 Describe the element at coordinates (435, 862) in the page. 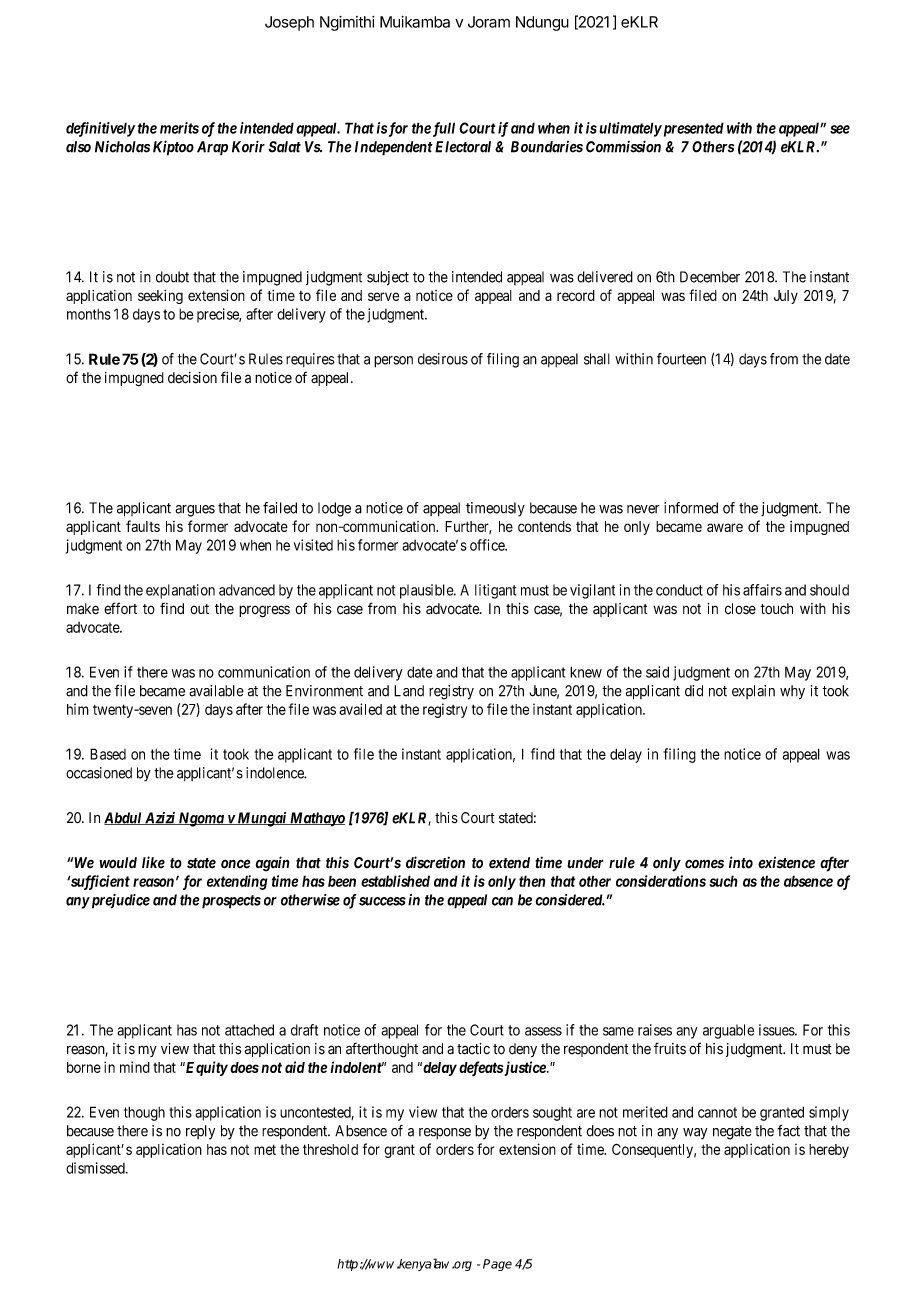

I see `discretion` at that location.
